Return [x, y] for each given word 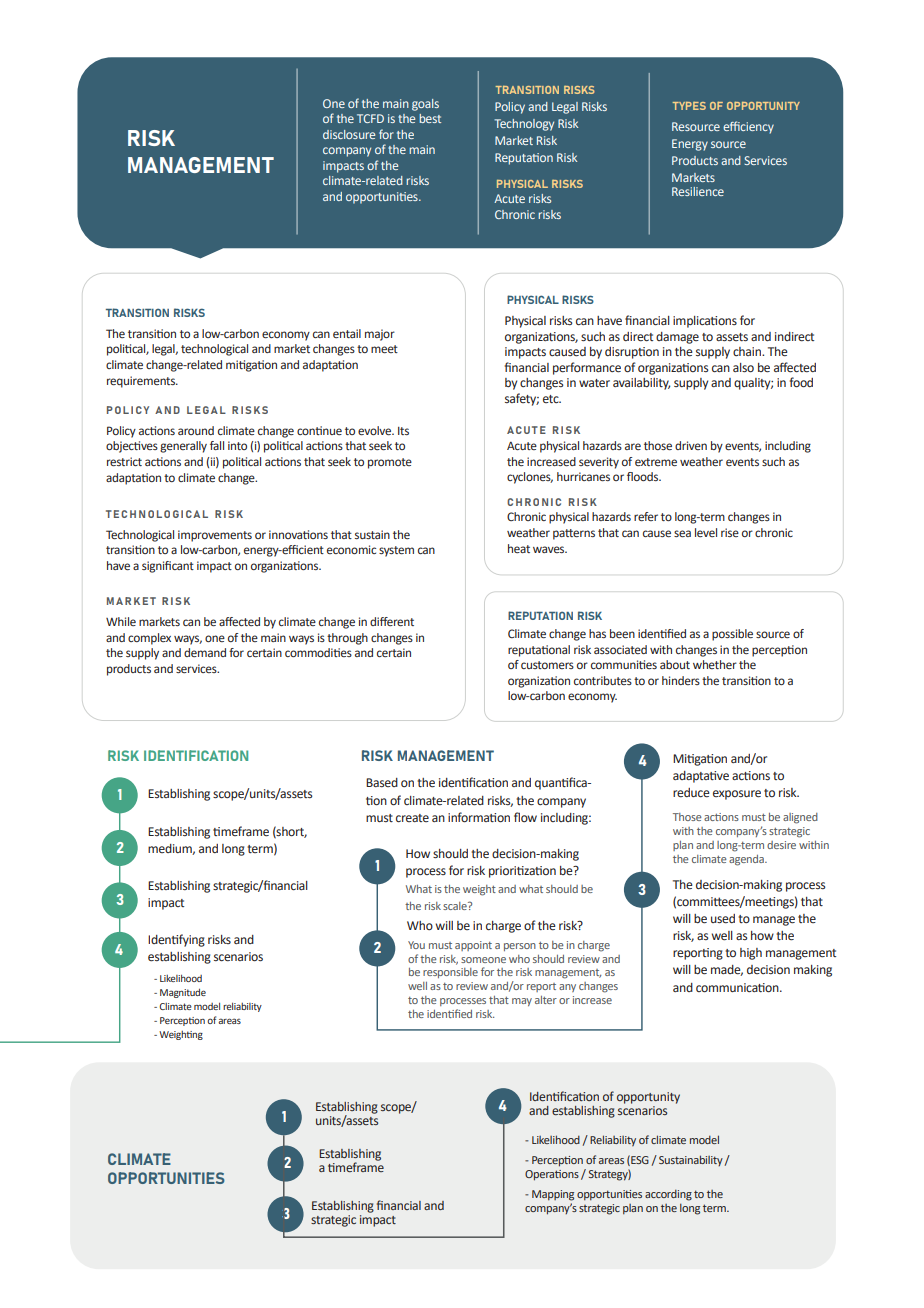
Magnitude [183, 993]
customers [547, 665]
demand [205, 652]
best [430, 118]
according [668, 1195]
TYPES [689, 106]
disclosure [349, 134]
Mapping [553, 1195]
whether [715, 664]
